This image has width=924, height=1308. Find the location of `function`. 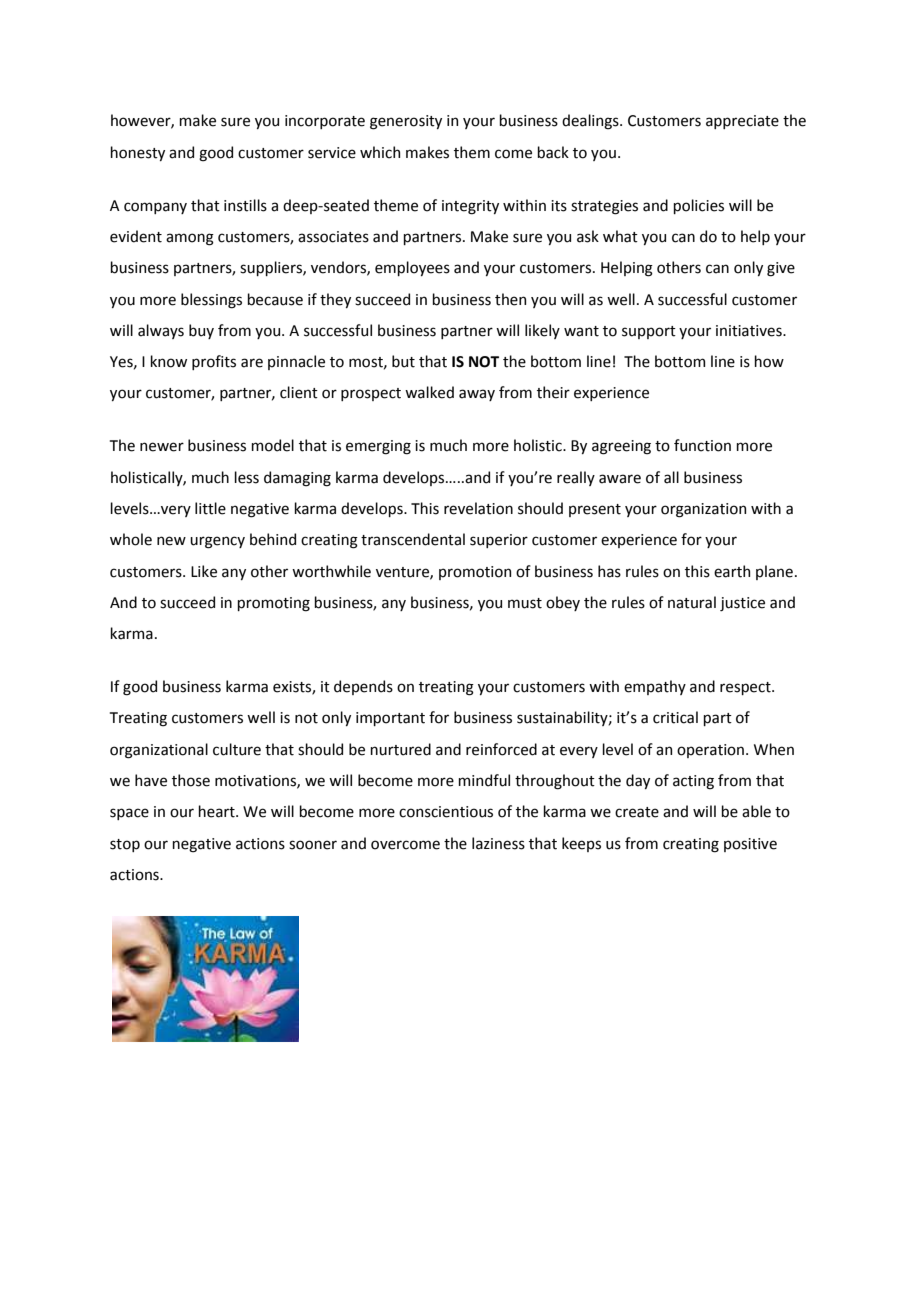

function is located at coordinates (702, 445).
